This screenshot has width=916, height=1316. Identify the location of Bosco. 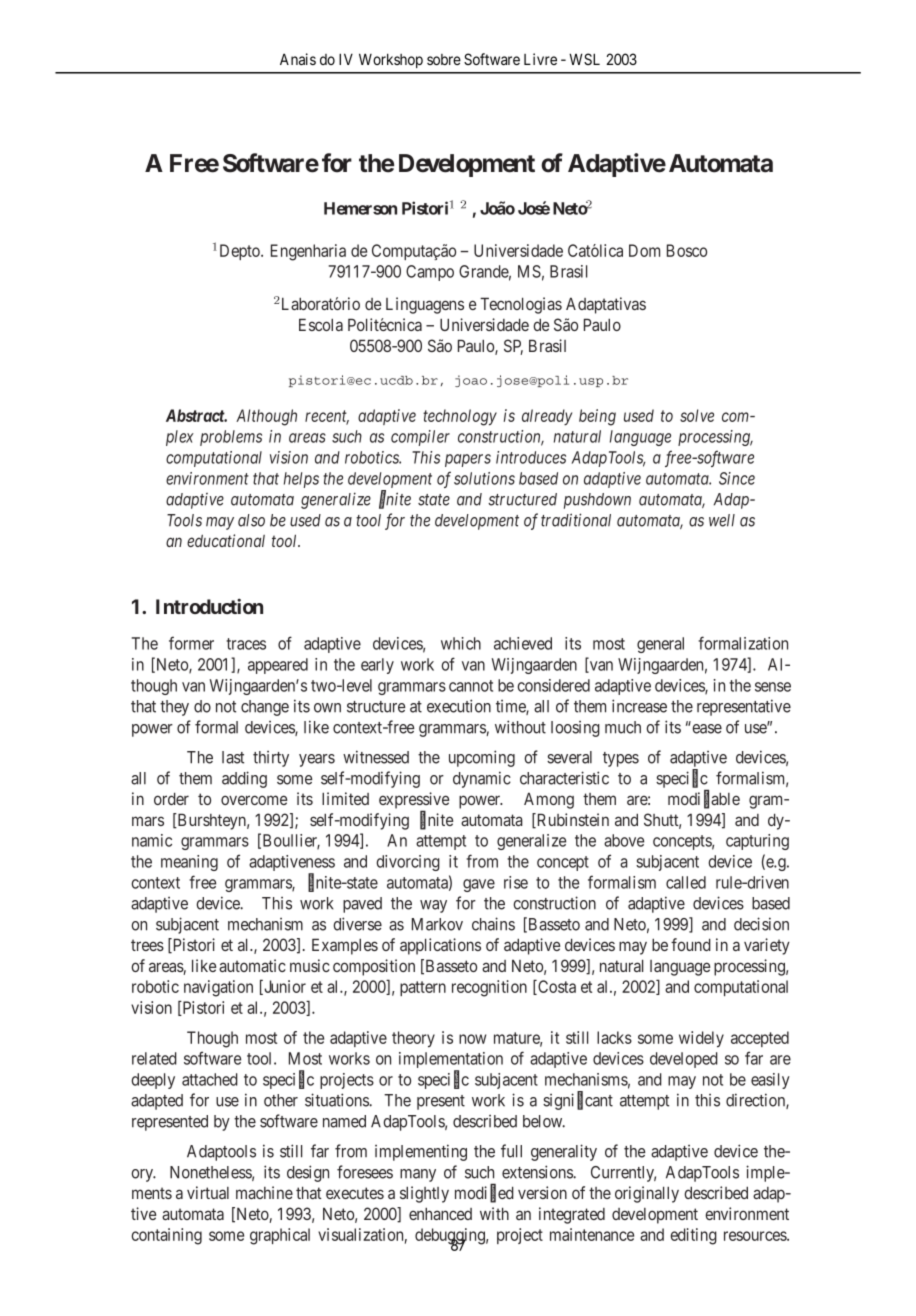
(687, 250).
